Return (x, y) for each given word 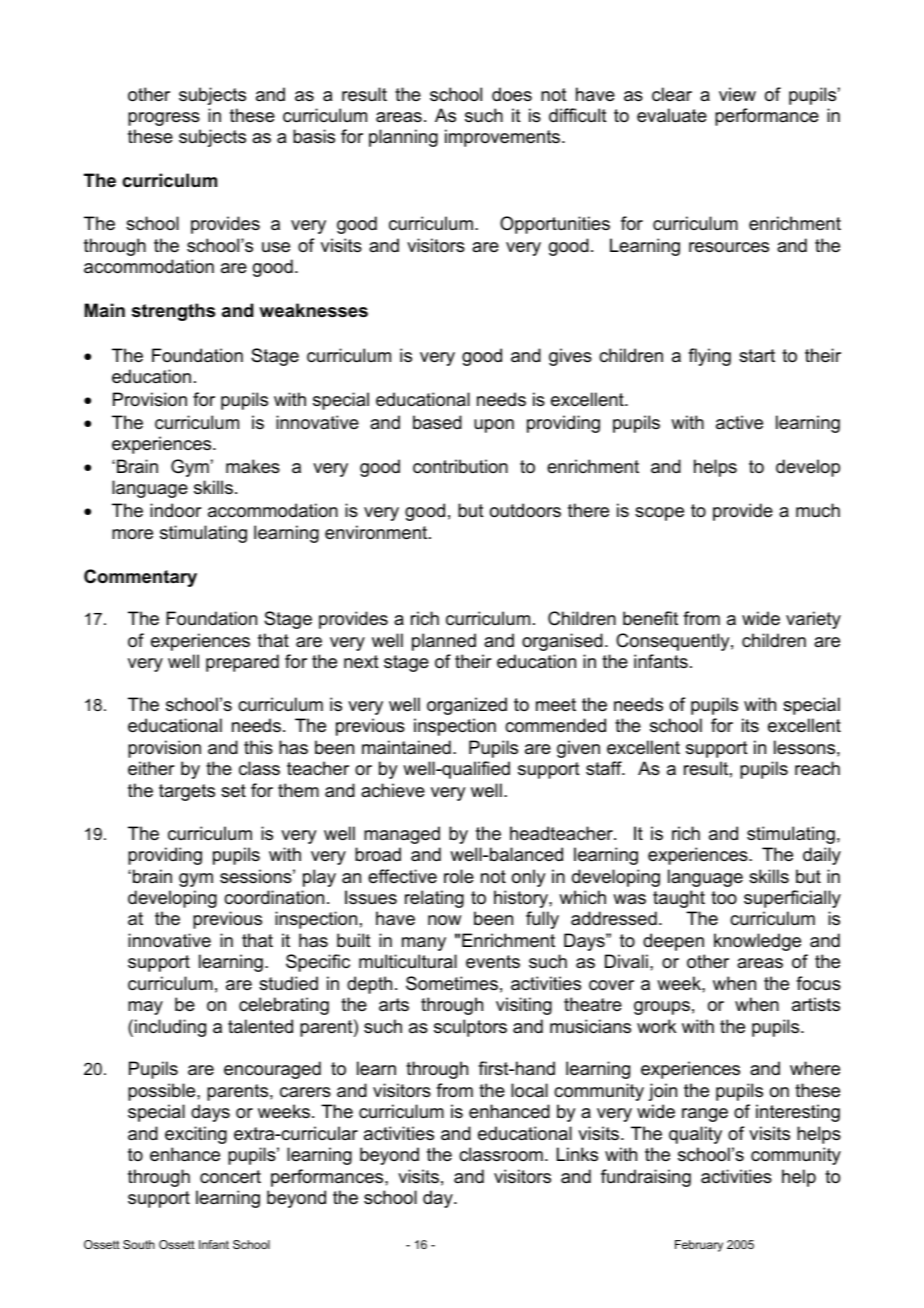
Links (577, 1154)
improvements (504, 138)
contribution (460, 466)
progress (164, 119)
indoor (175, 510)
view (737, 94)
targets (187, 792)
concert (230, 1177)
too (724, 898)
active (739, 422)
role (459, 876)
